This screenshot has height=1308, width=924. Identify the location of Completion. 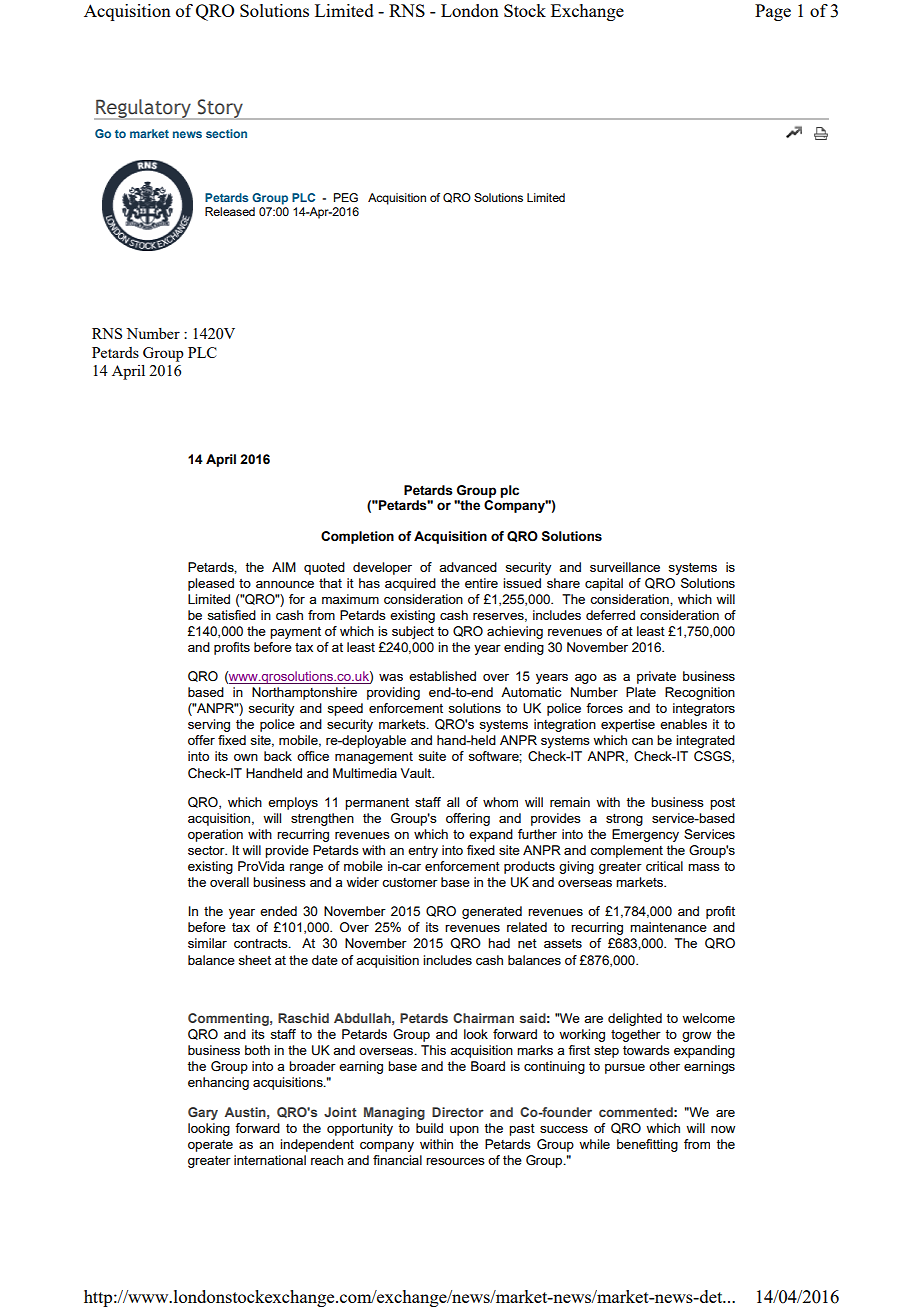
(357, 537).
